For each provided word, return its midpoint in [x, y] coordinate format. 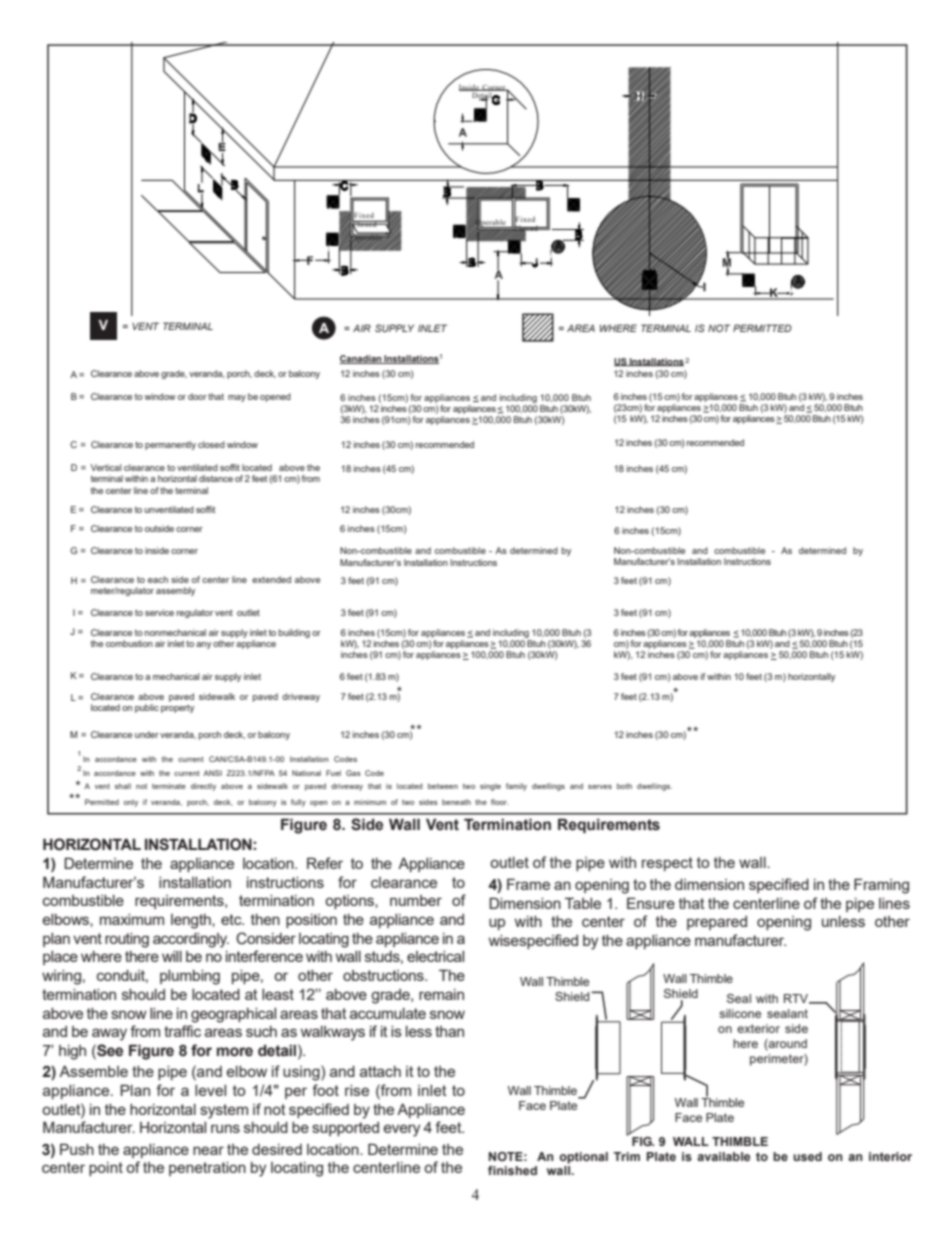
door [197, 396]
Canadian [361, 359]
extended [271, 579]
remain [441, 994]
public [147, 708]
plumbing [190, 977]
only [131, 803]
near [208, 1150]
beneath [456, 802]
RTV [797, 999]
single [490, 787]
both [624, 786]
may [237, 398]
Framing [881, 886]
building [294, 633]
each [158, 579]
